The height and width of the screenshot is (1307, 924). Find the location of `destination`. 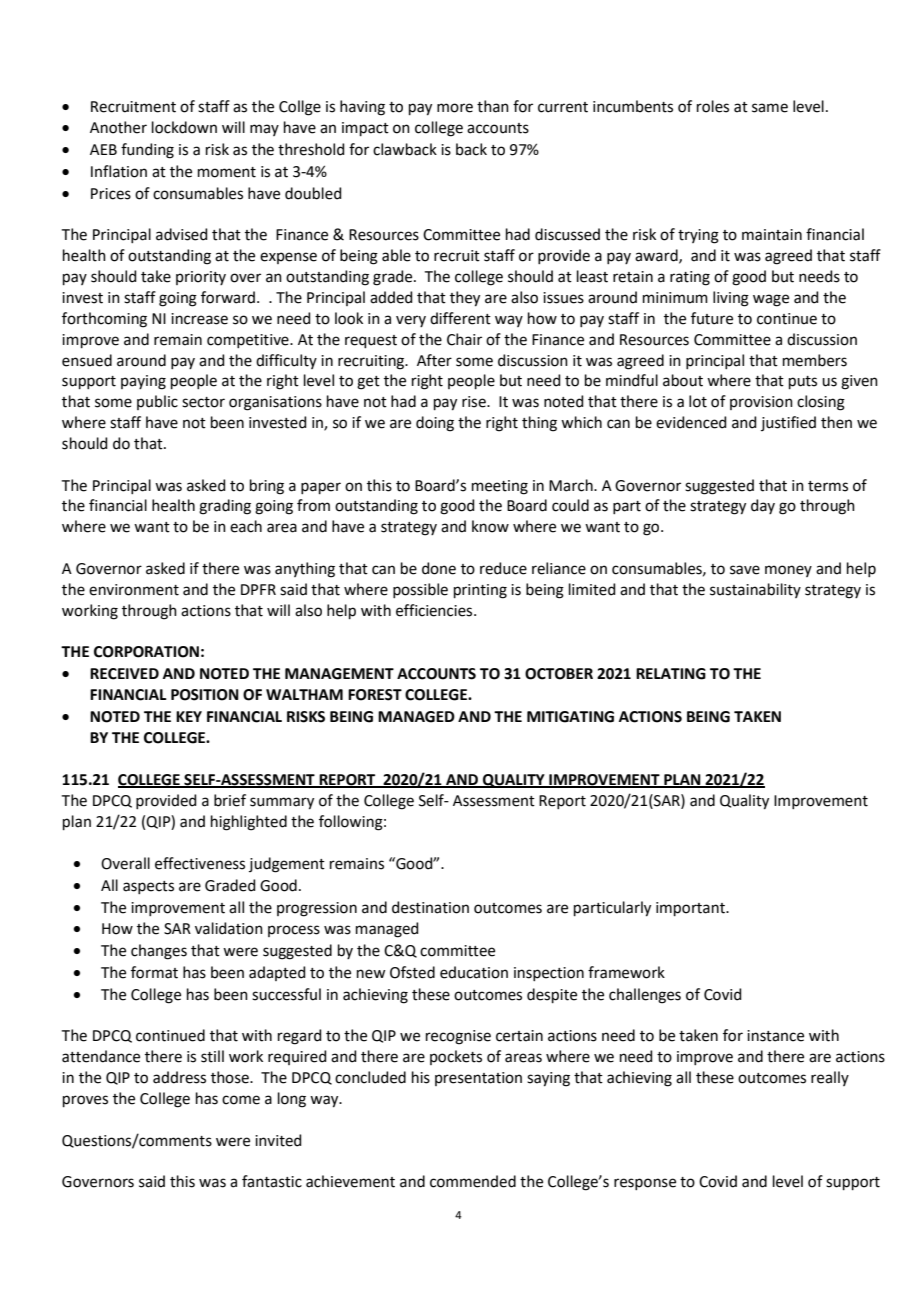

destination is located at coordinates (430, 907).
